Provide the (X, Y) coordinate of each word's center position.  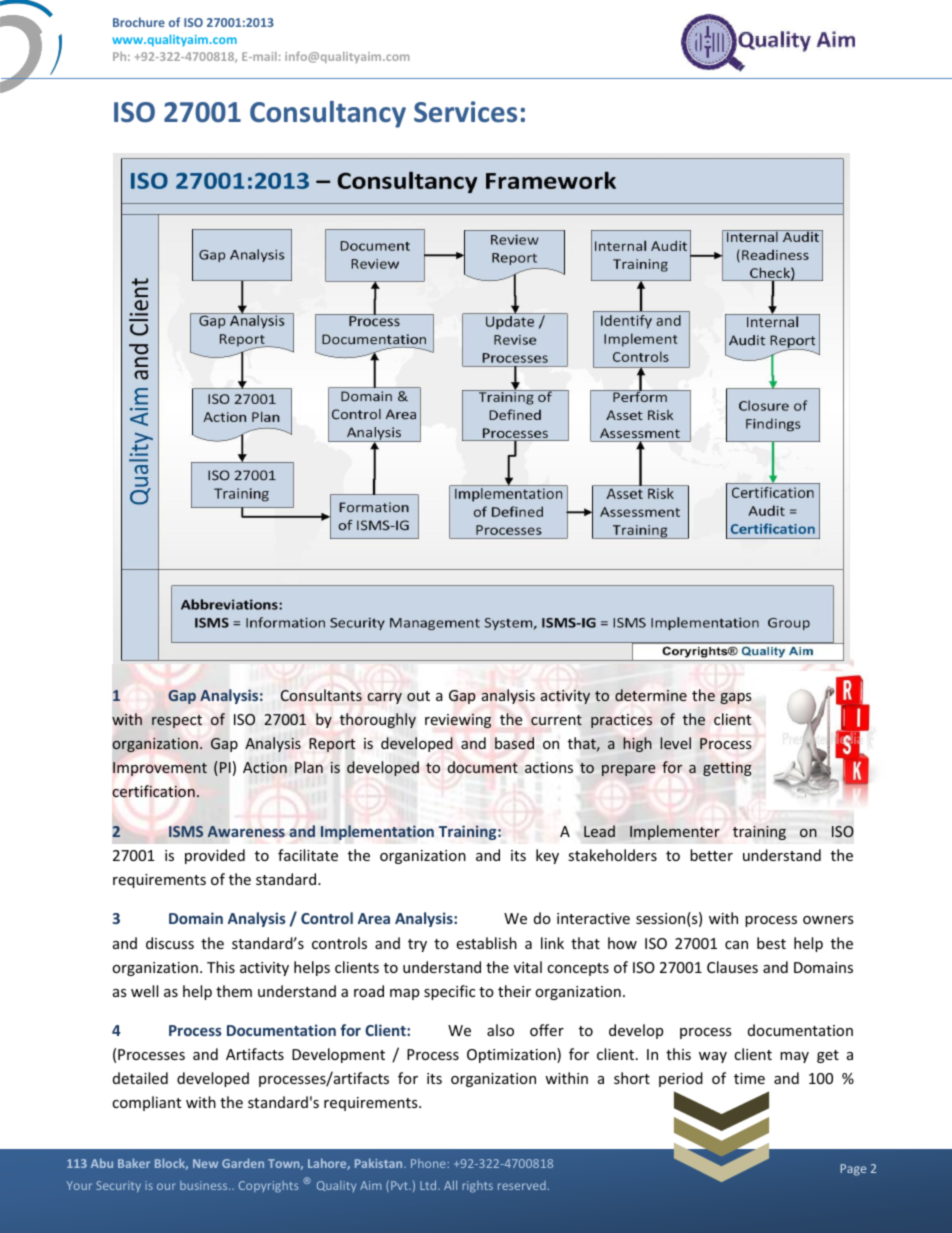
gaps (735, 698)
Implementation (377, 832)
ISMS (186, 831)
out (418, 696)
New (205, 1163)
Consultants (321, 695)
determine (651, 695)
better (711, 855)
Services (465, 112)
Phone (428, 1163)
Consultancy (328, 114)
